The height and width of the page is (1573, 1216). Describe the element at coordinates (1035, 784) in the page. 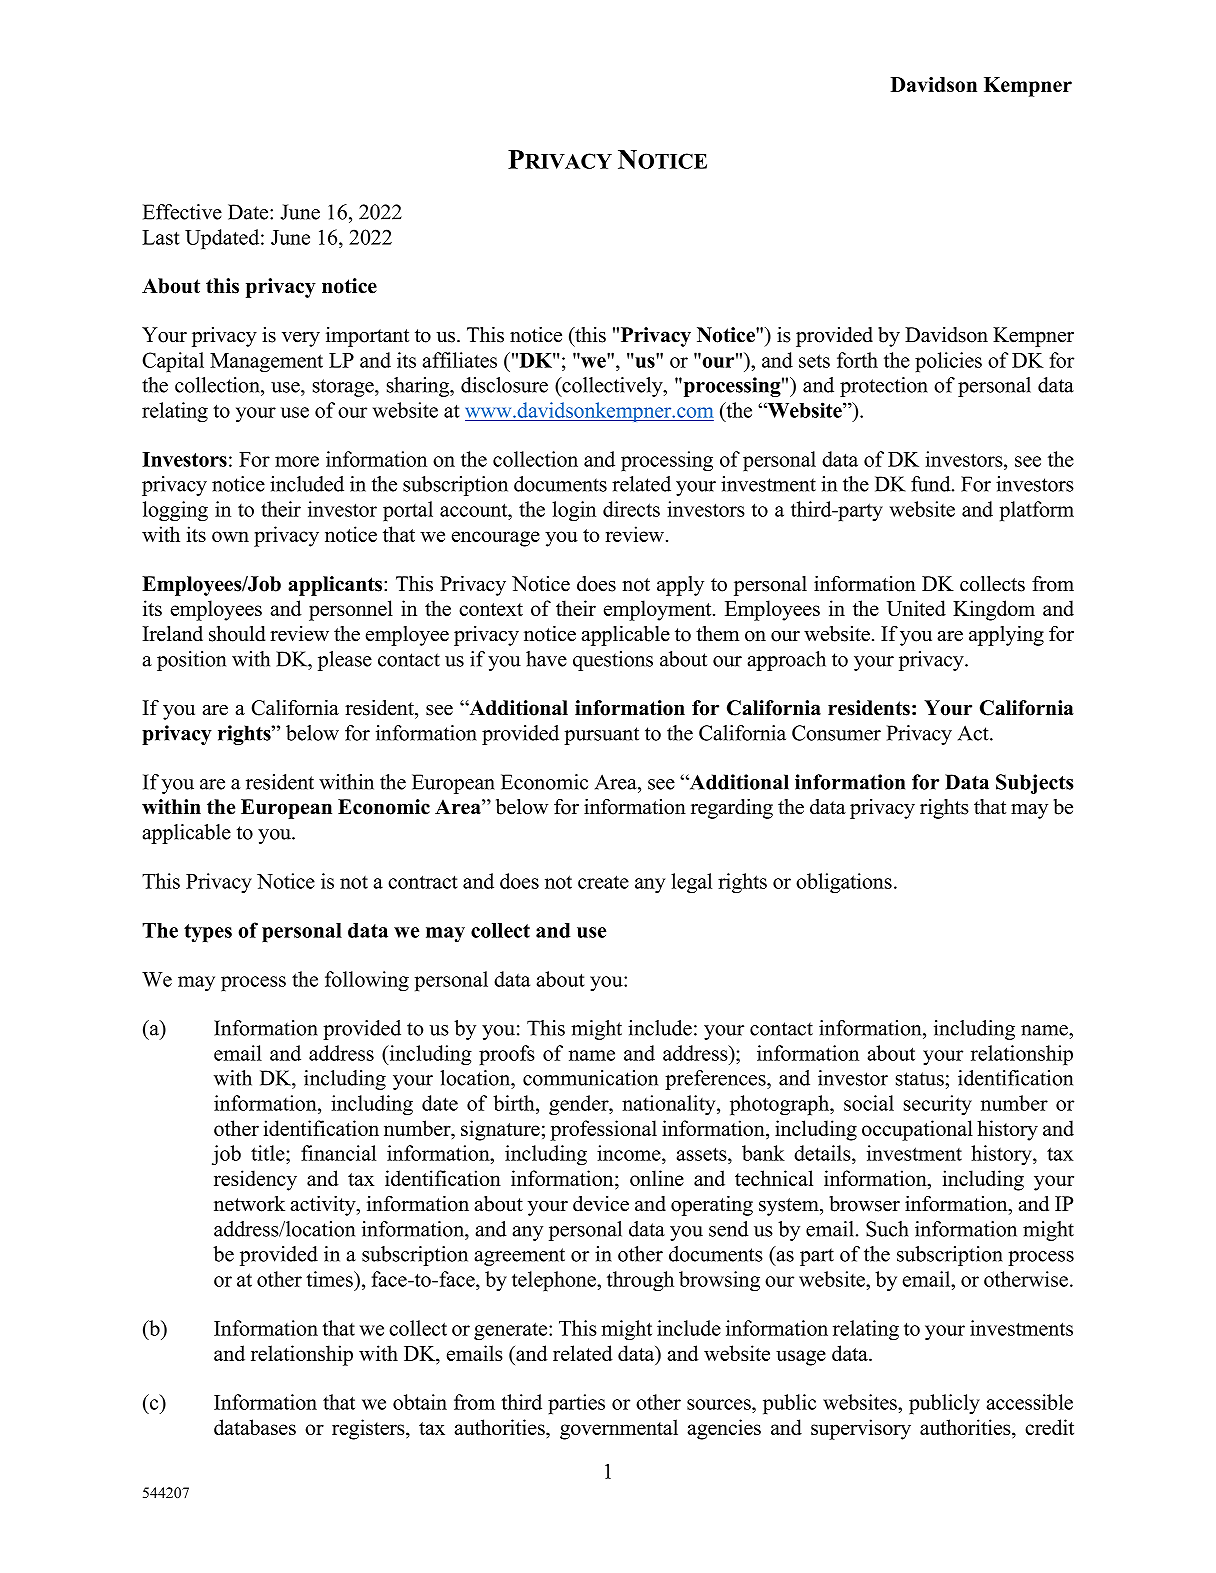

I see `Subjects` at that location.
